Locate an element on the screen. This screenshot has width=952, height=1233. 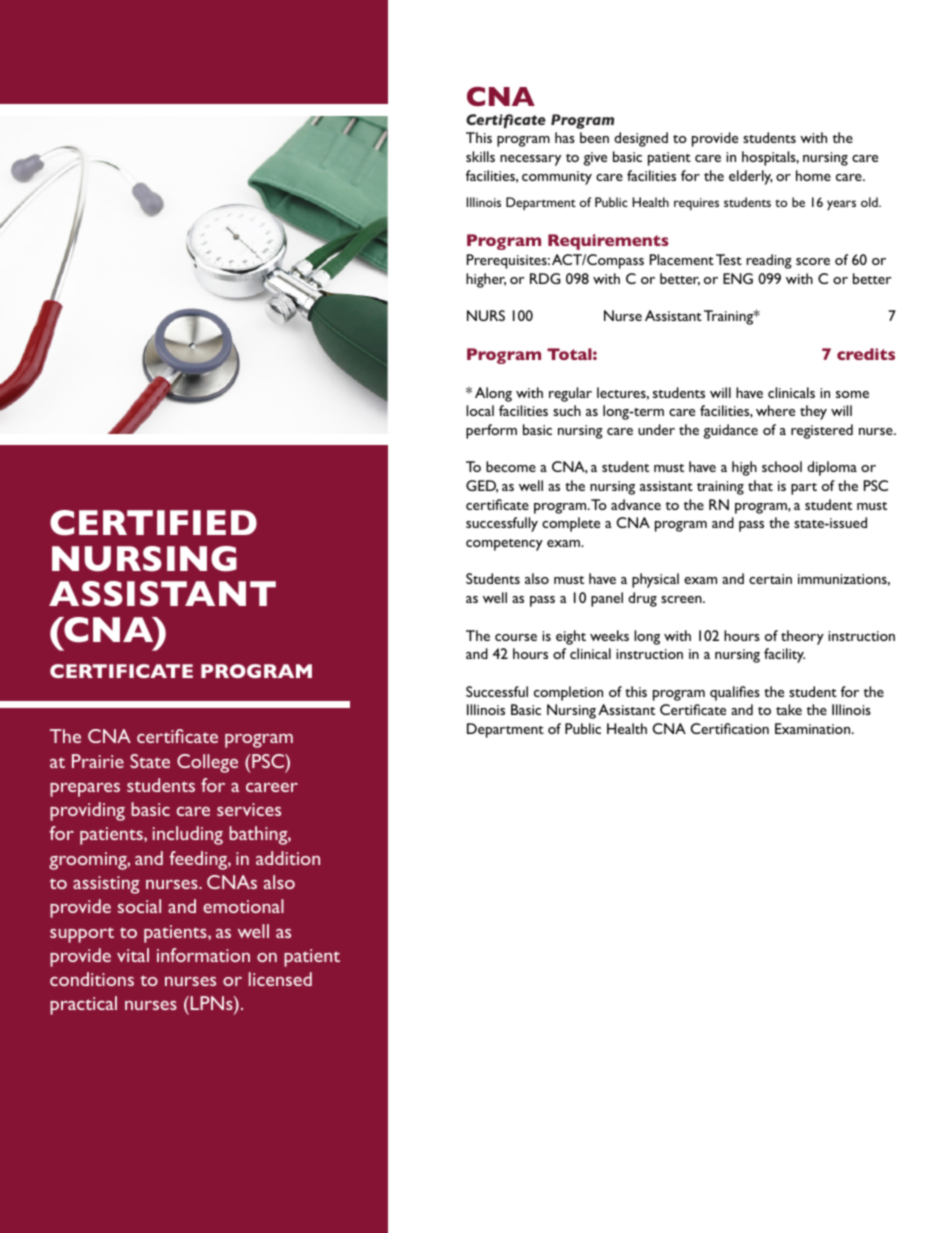
course is located at coordinates (516, 637).
